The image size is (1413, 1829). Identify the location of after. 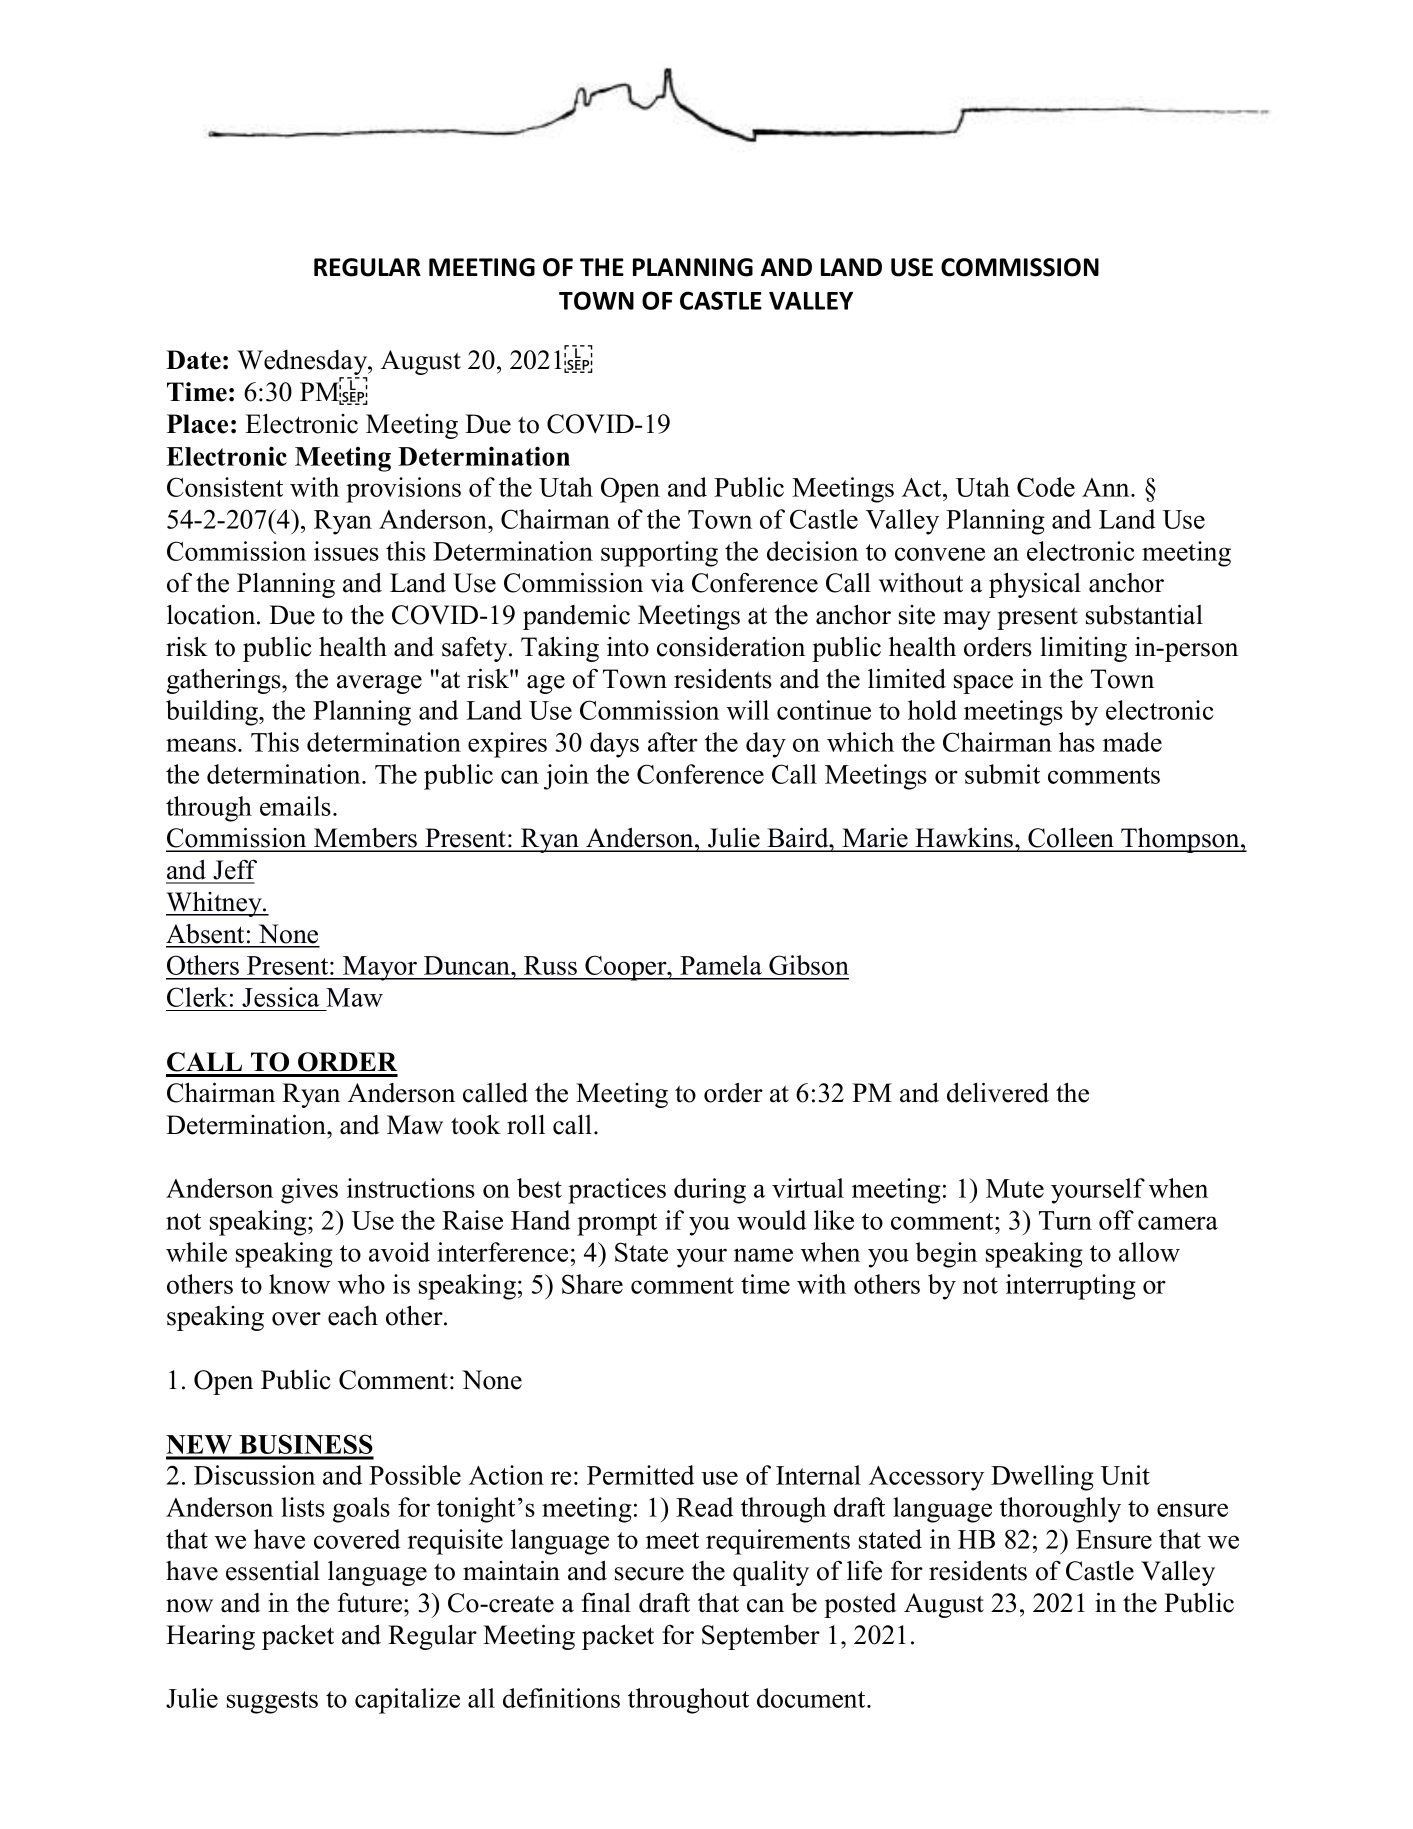
(673, 742).
